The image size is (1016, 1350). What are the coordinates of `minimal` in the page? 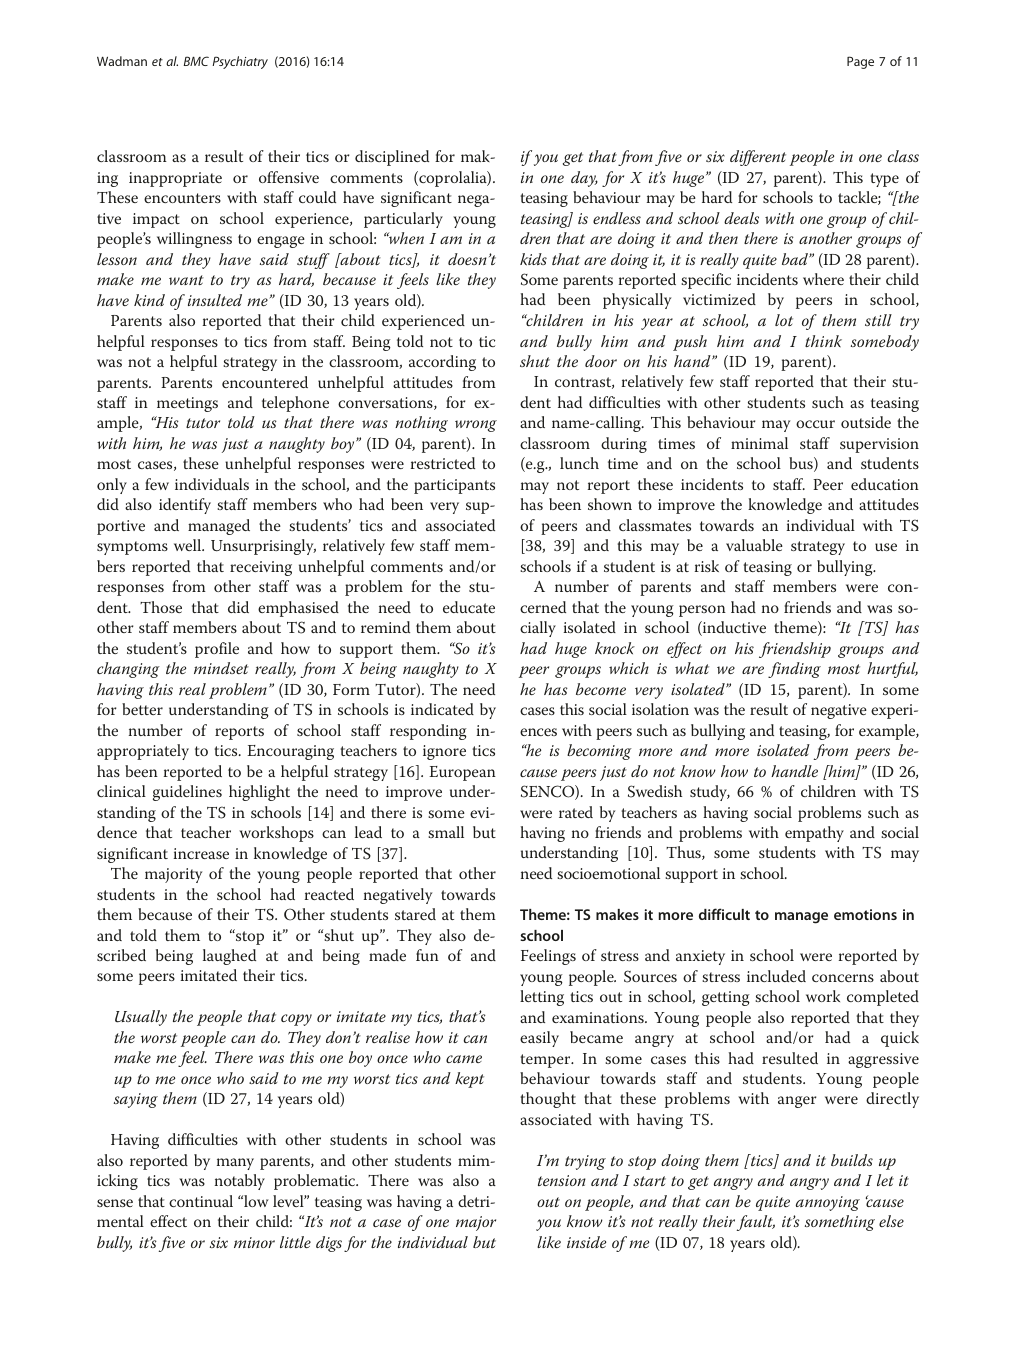 It's located at (759, 443).
